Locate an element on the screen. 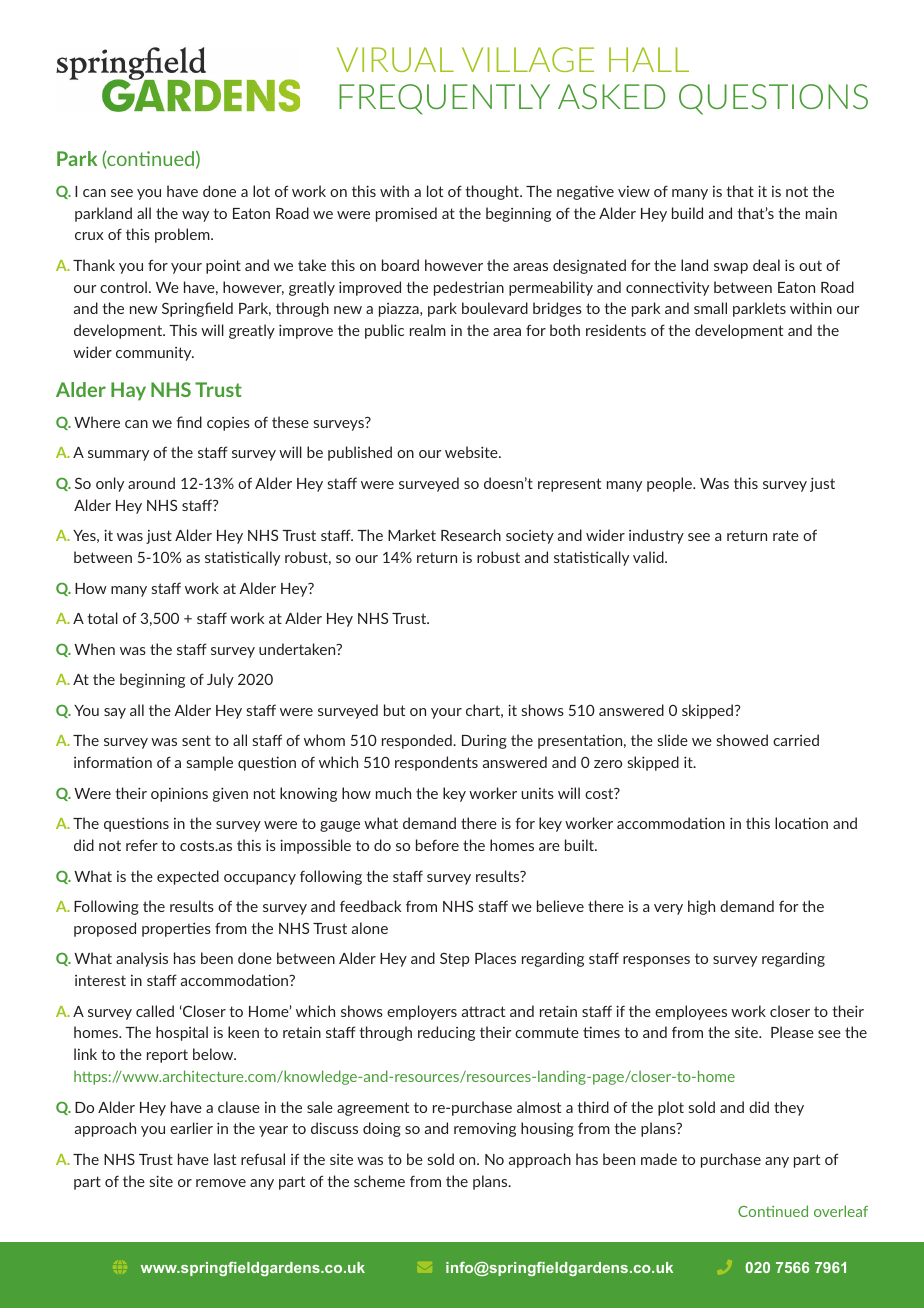 The width and height of the screenshot is (924, 1308). way is located at coordinates (195, 216).
